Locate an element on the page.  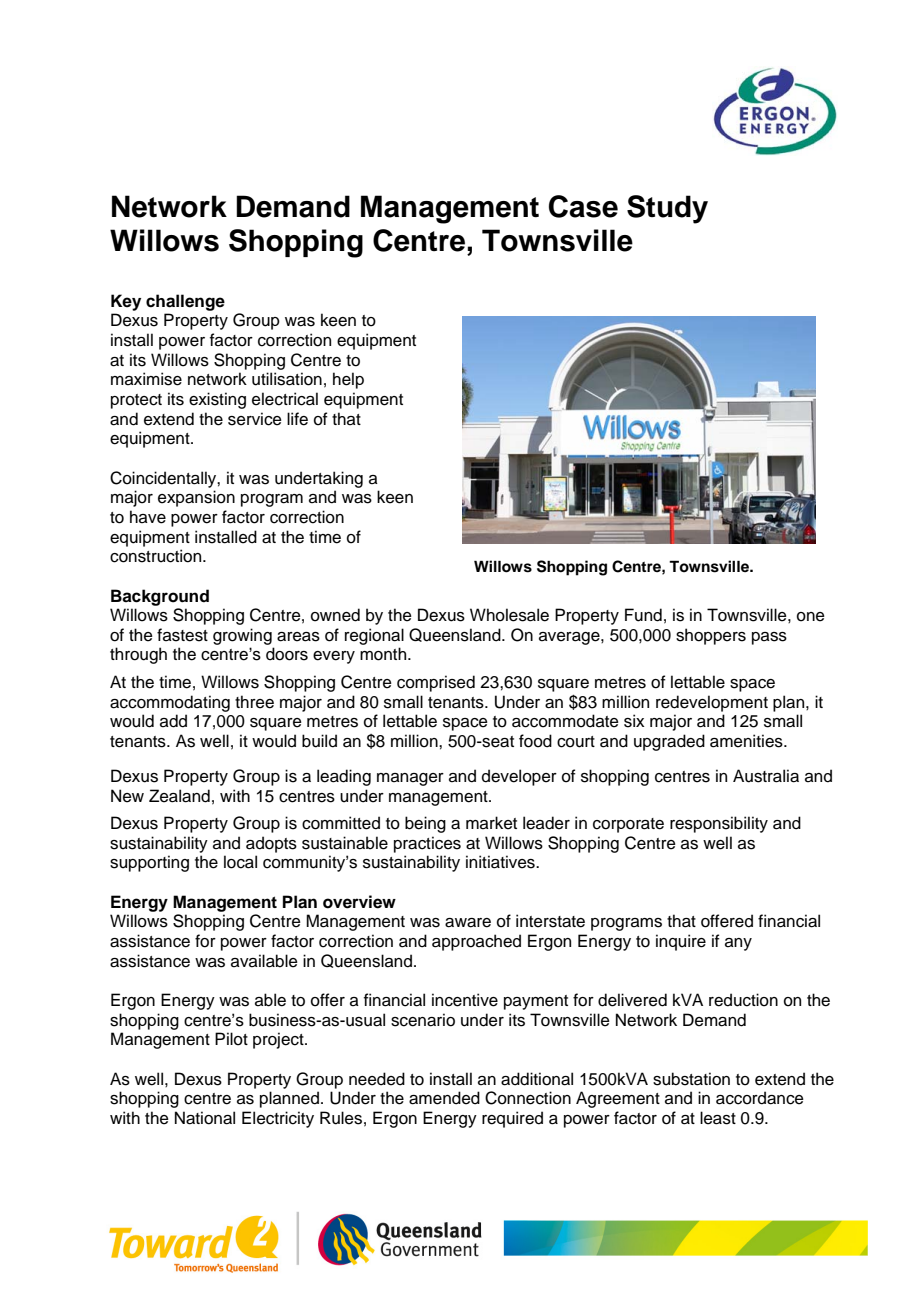
challenge is located at coordinates (185, 302).
